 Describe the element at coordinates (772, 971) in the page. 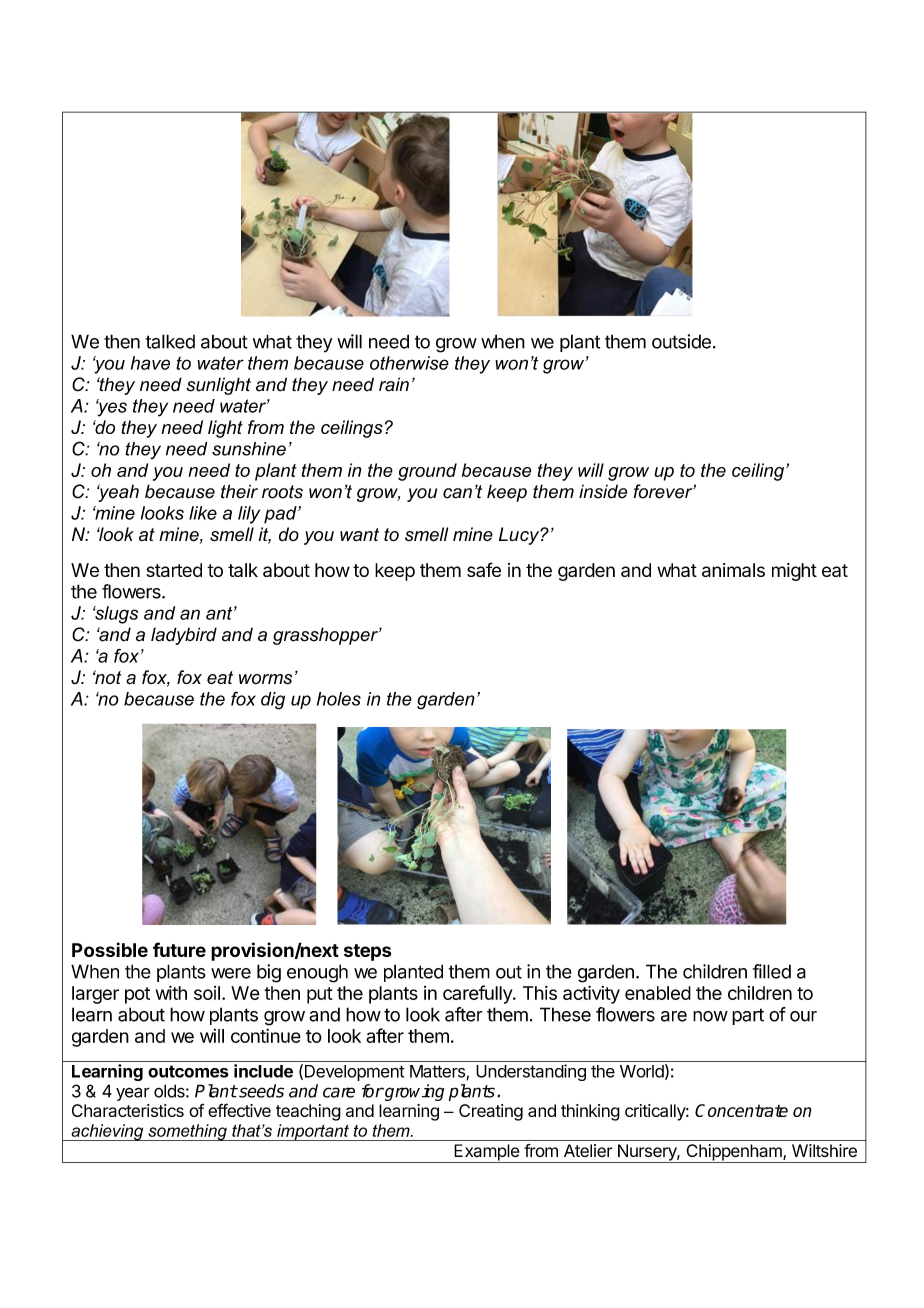

I see `filled` at that location.
